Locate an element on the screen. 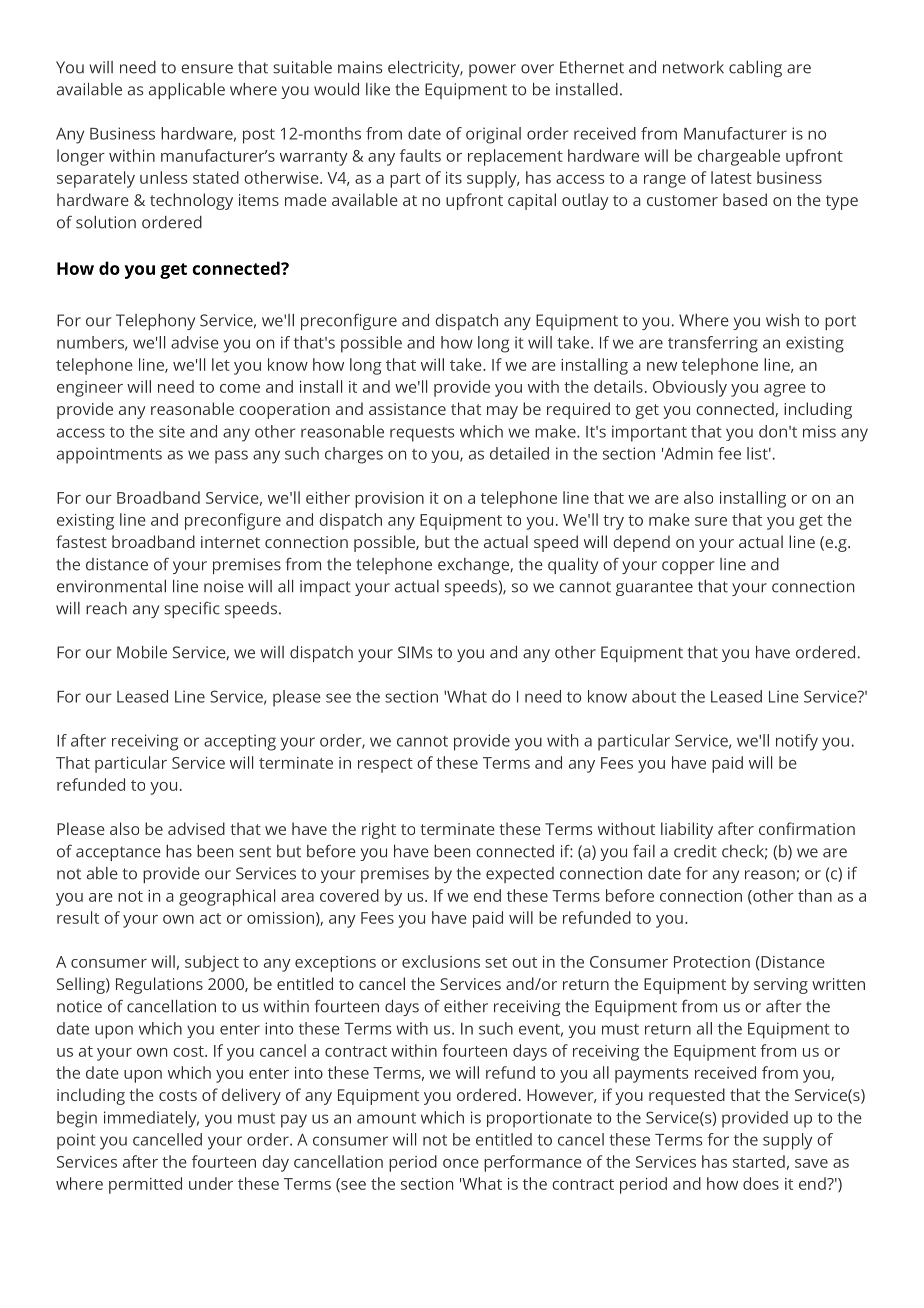  power is located at coordinates (492, 70).
